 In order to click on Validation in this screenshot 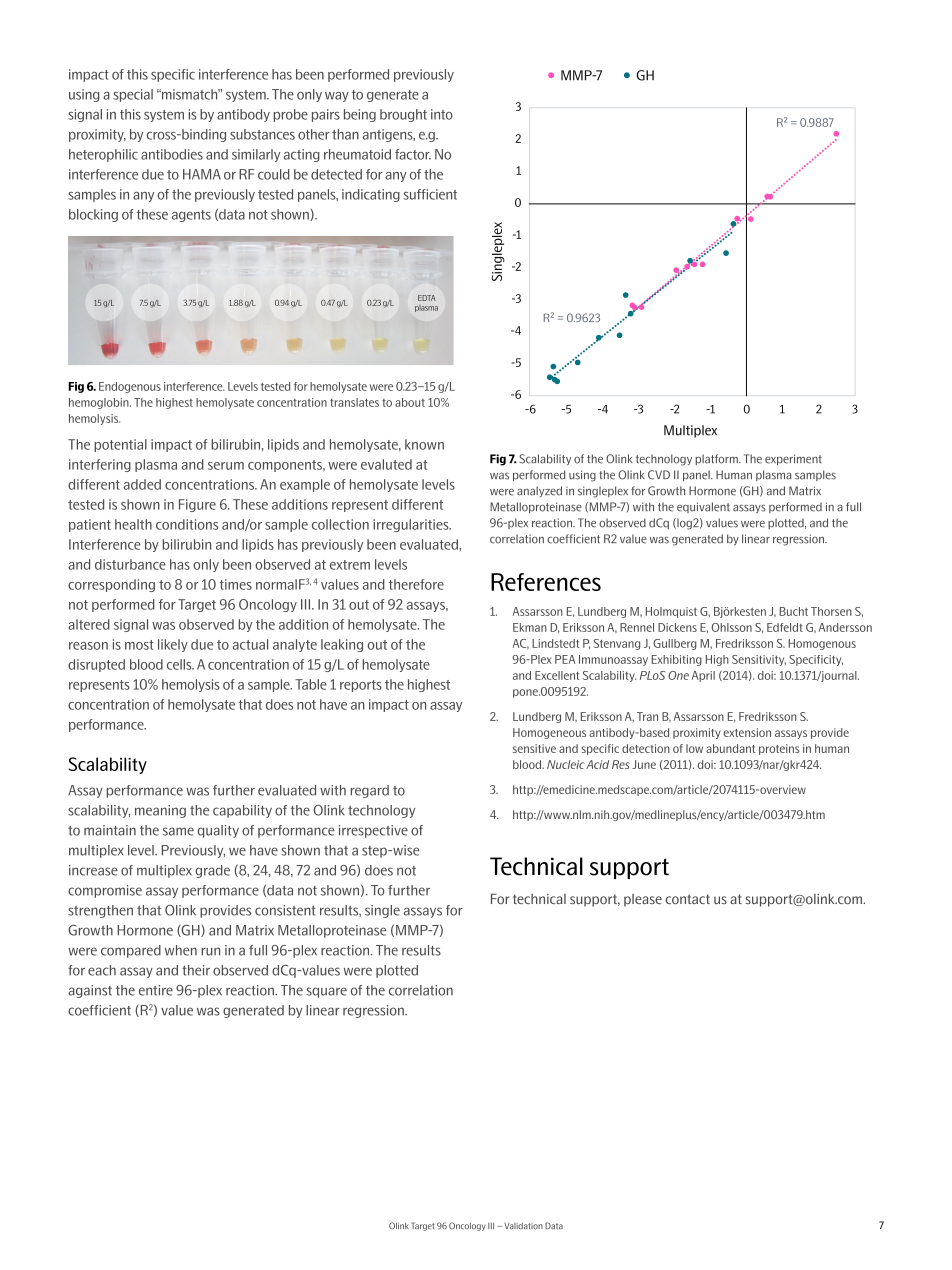, I will do `click(523, 1226)`.
